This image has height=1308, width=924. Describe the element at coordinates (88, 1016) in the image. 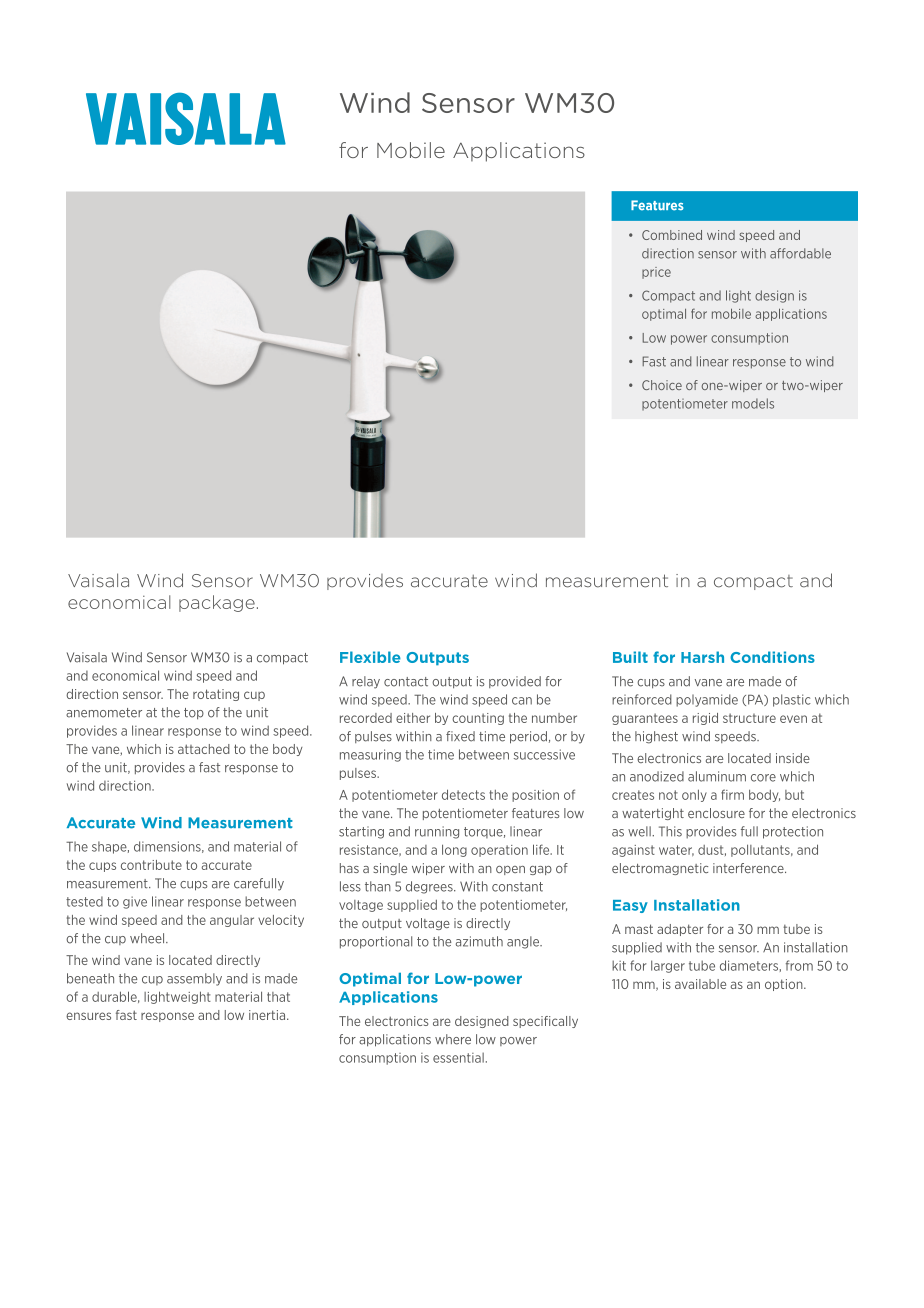

I see `ensures` at that location.
